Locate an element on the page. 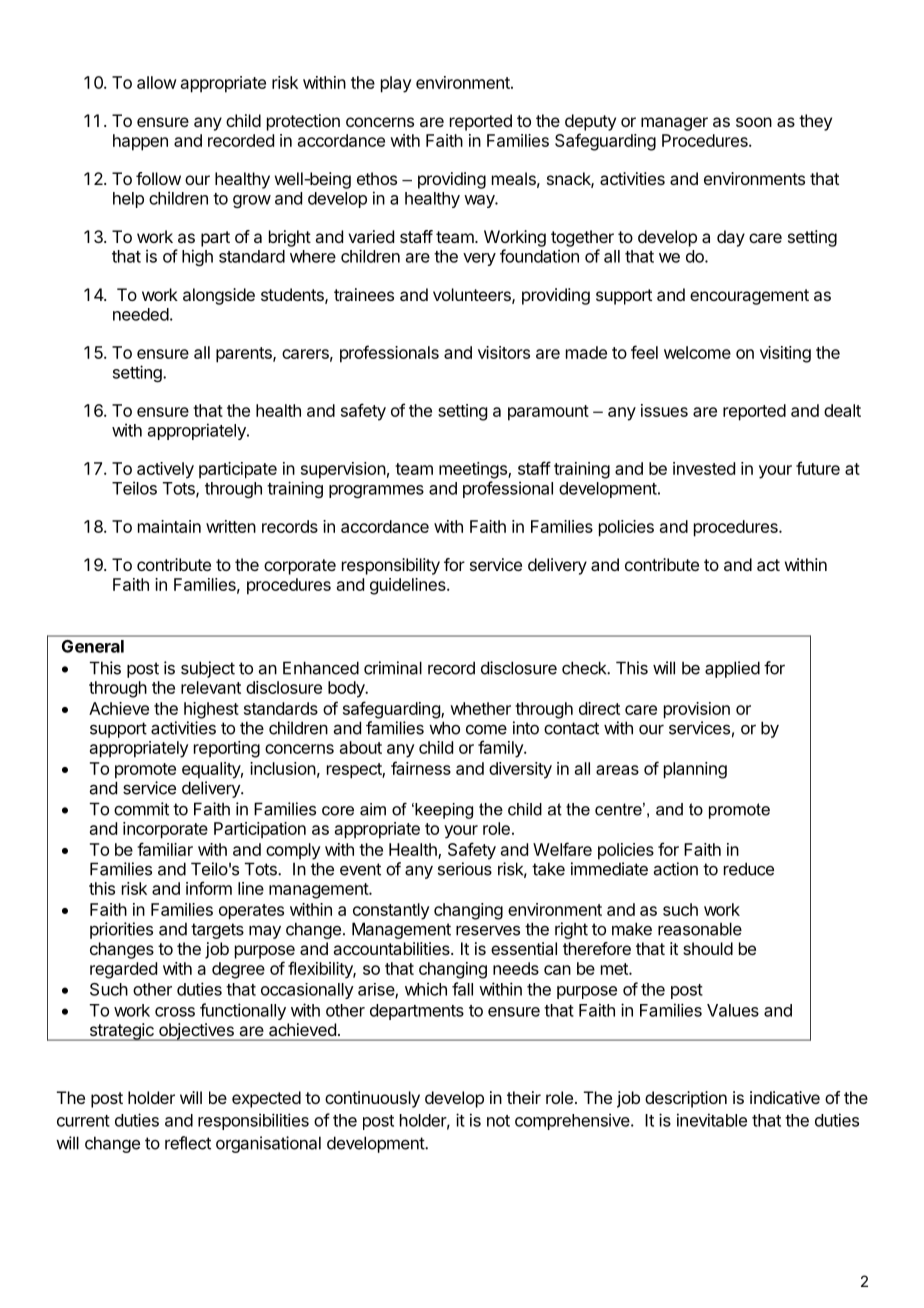 The height and width of the image is (1308, 924). reduce is located at coordinates (749, 869).
